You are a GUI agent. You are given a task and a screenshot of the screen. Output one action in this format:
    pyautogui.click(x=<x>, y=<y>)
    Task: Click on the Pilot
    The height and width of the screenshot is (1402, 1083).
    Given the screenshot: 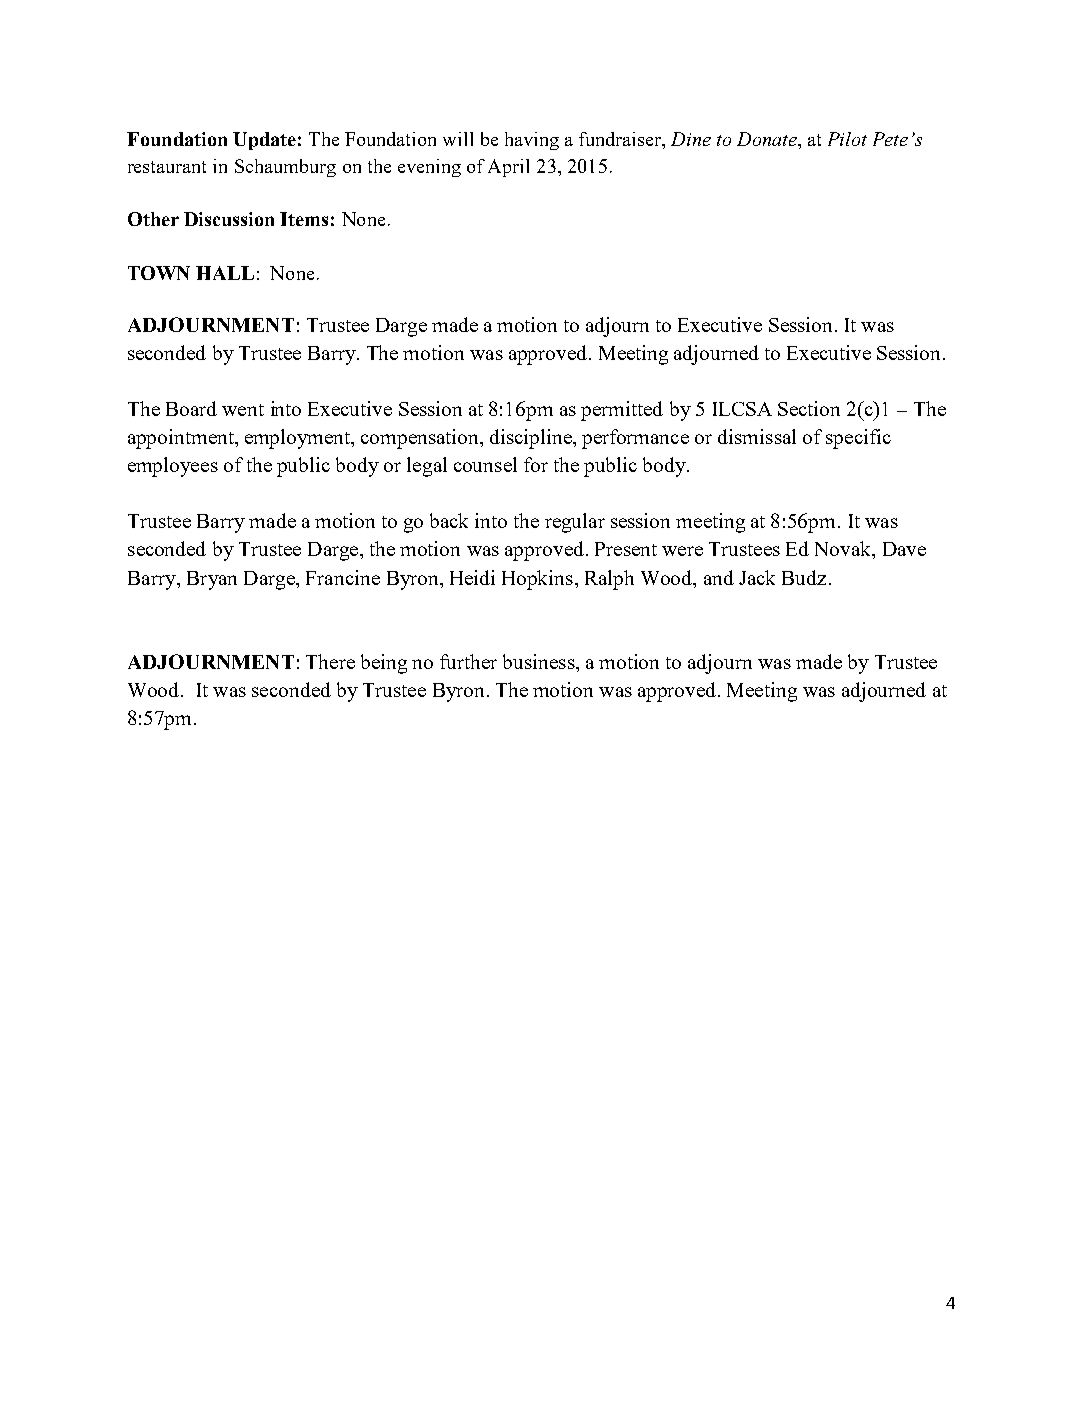 What is the action you would take?
    pyautogui.click(x=847, y=139)
